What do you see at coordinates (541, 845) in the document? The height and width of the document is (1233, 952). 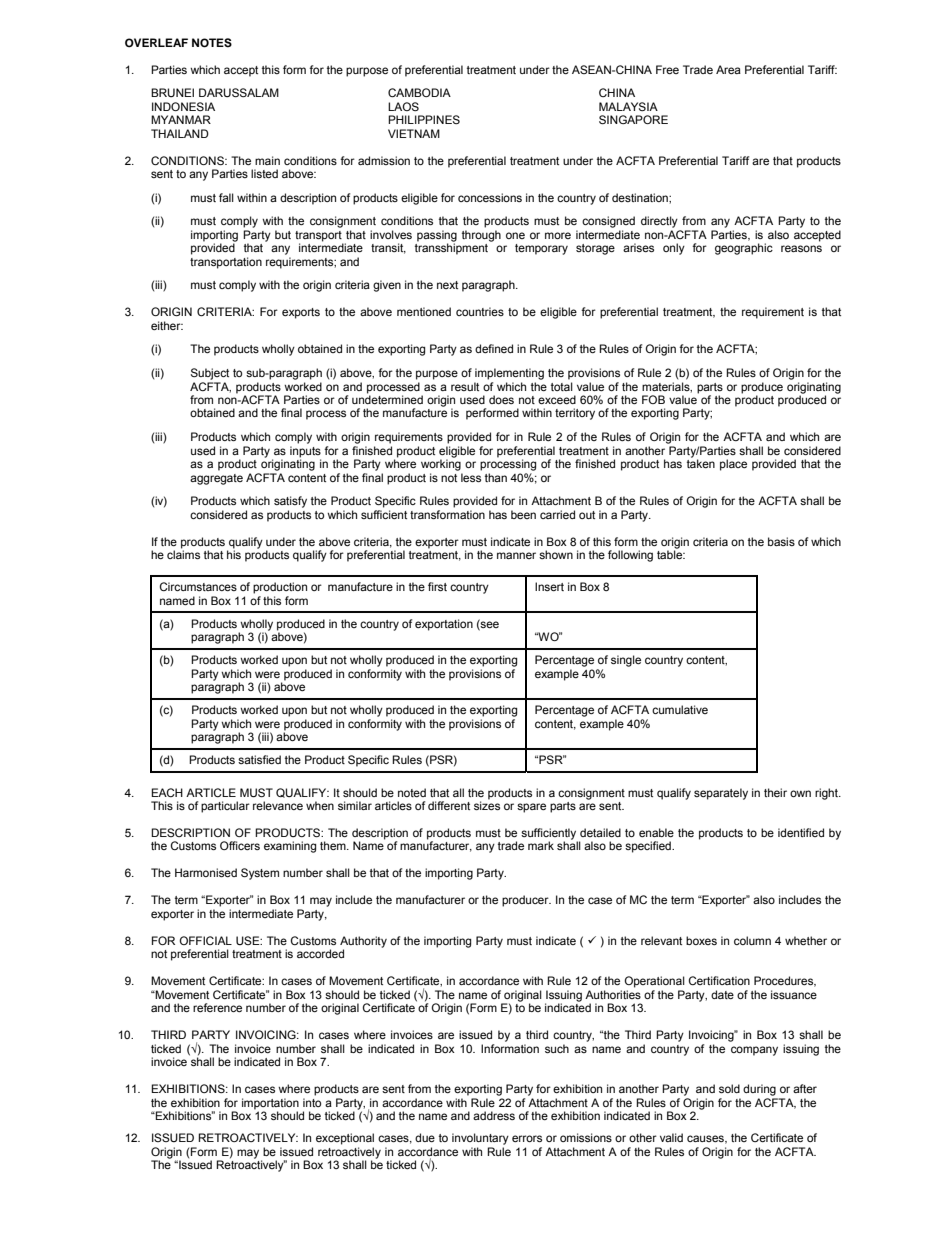 I see `mark` at bounding box center [541, 845].
